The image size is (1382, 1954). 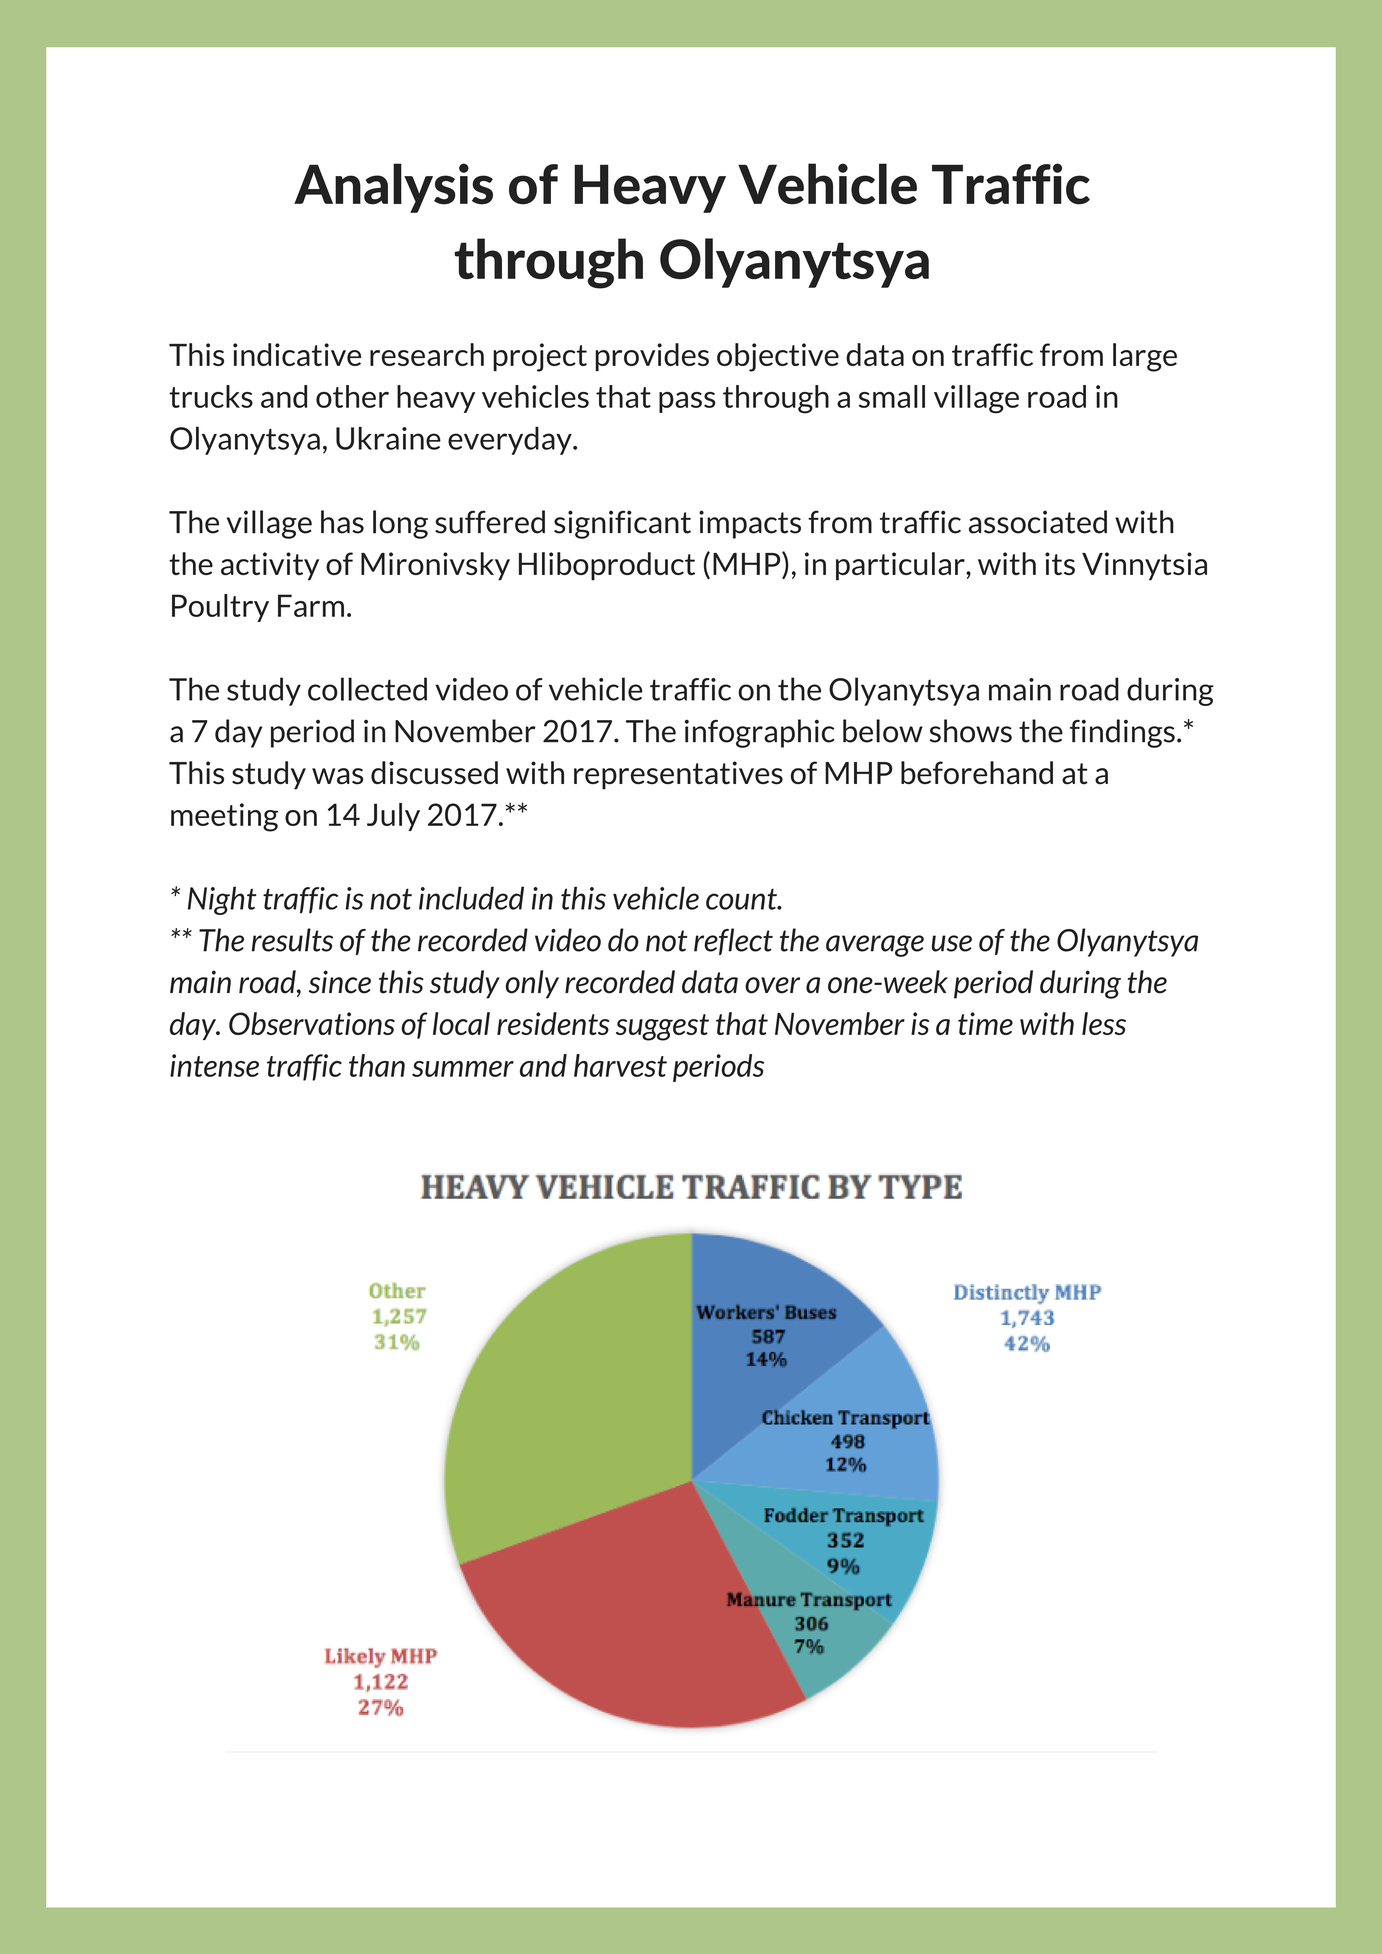 I want to click on large, so click(x=1145, y=357).
